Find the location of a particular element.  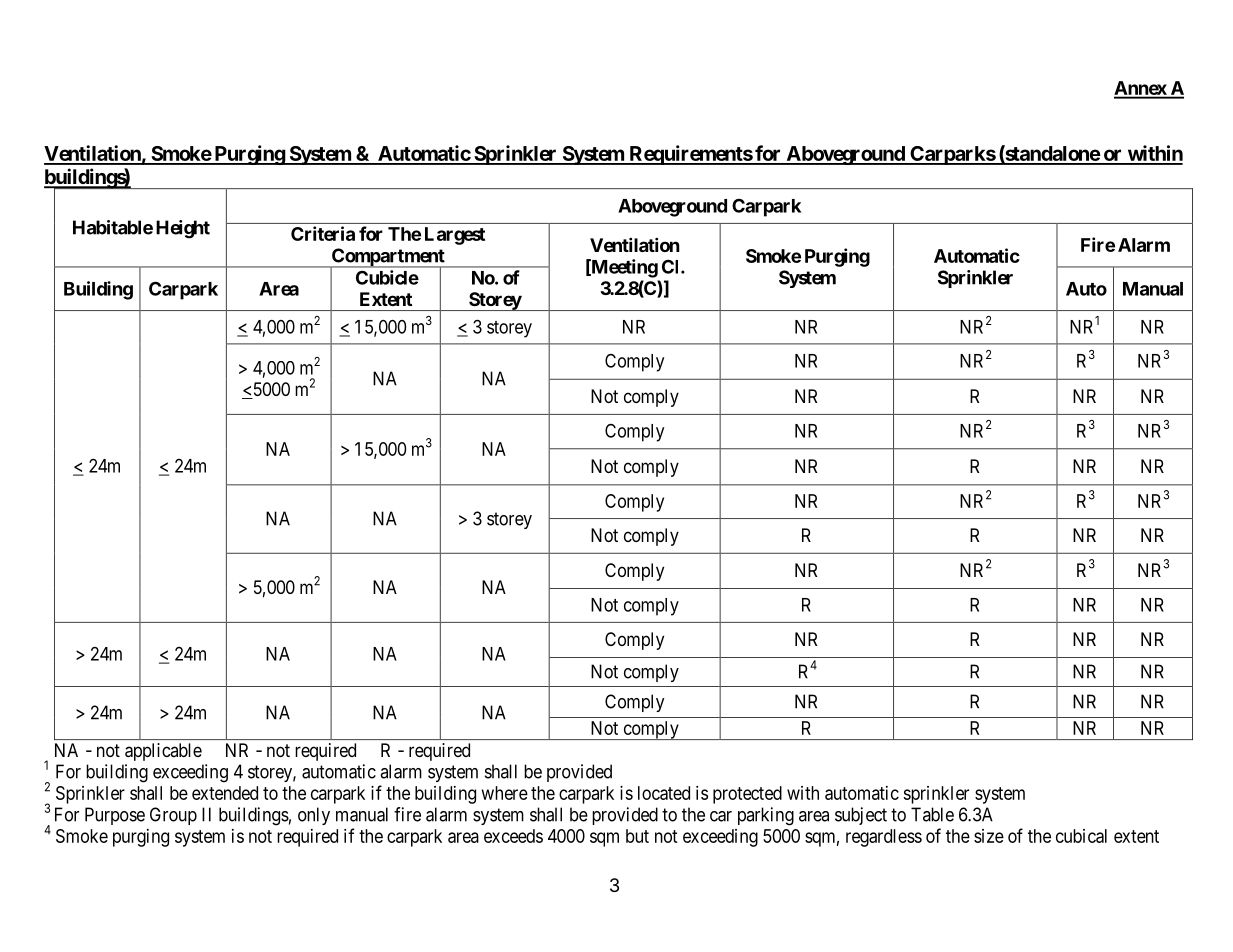

Largest is located at coordinates (455, 236).
